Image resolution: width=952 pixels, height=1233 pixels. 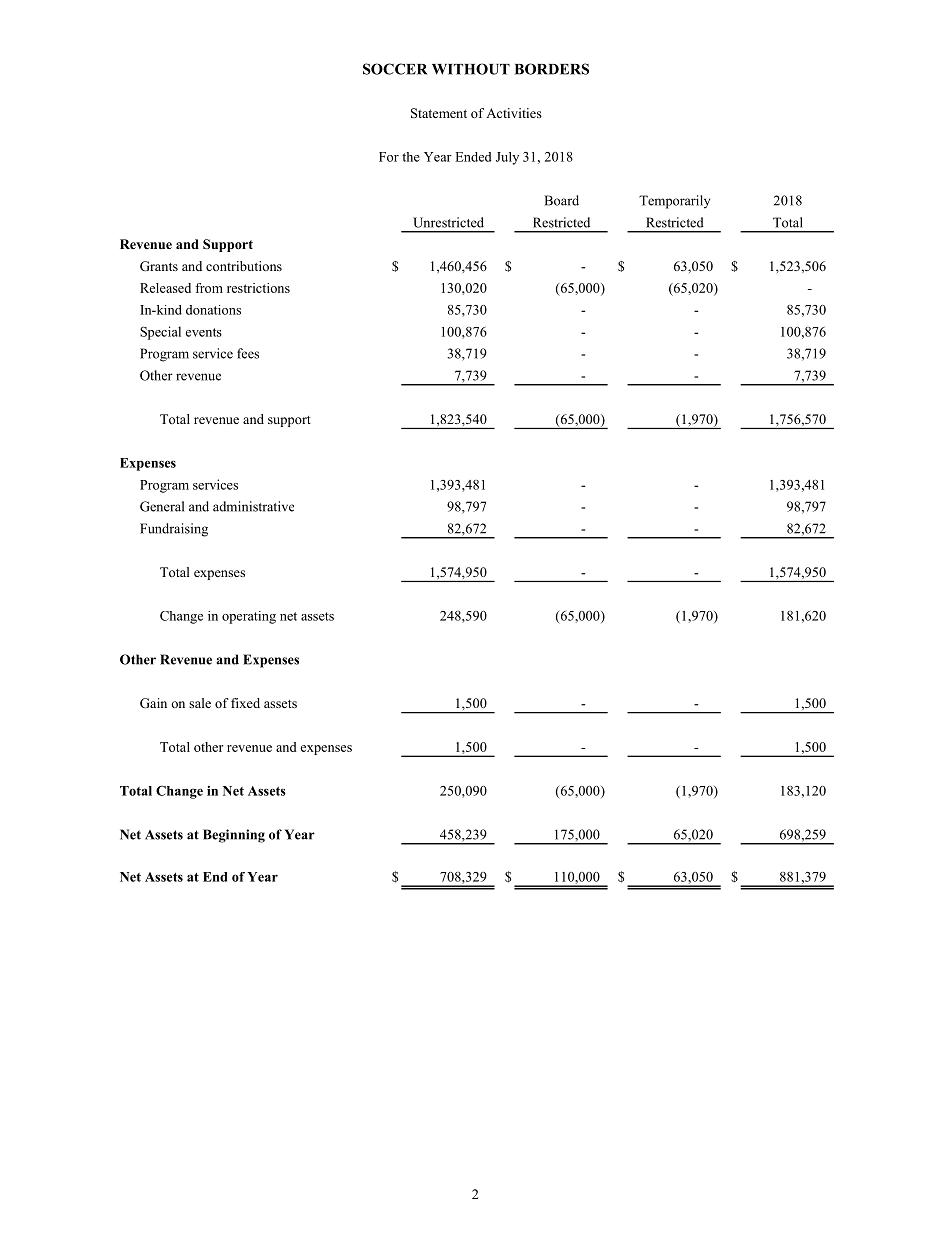 What do you see at coordinates (674, 202) in the page?
I see `Temporarily` at bounding box center [674, 202].
